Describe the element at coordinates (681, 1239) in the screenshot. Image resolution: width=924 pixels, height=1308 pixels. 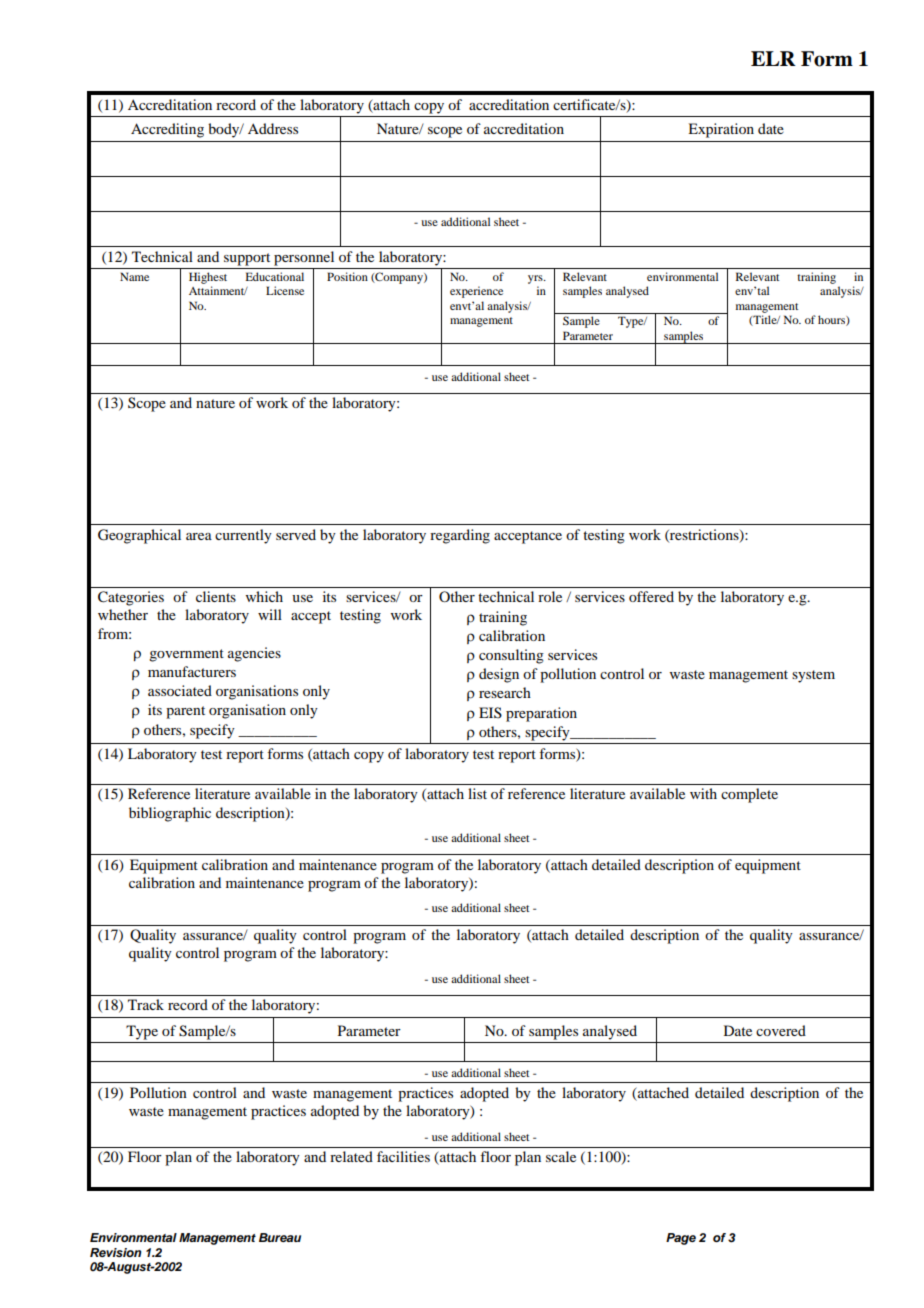
I see `Page` at that location.
